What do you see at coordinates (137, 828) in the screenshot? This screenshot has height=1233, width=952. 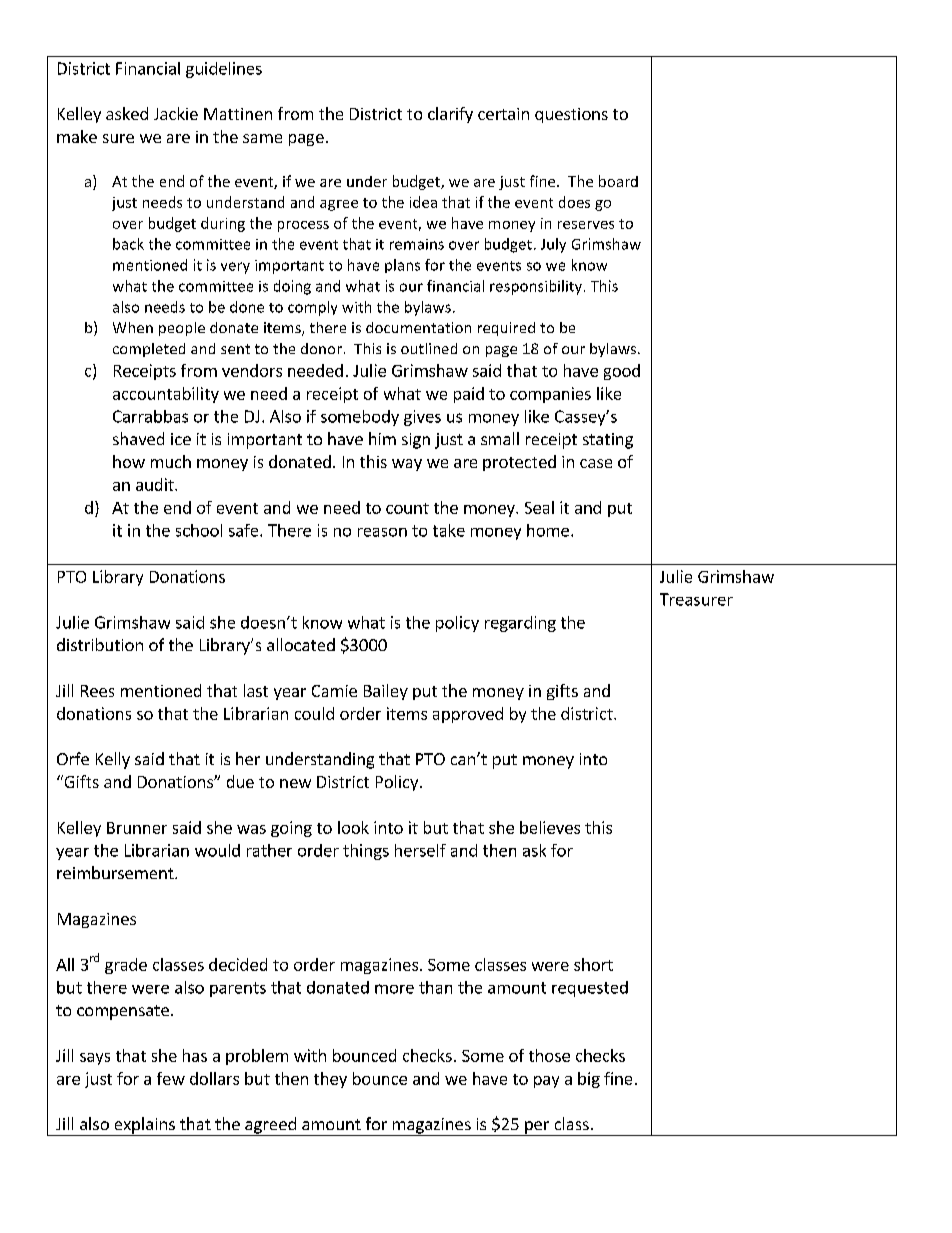 I see `Brunner` at bounding box center [137, 828].
